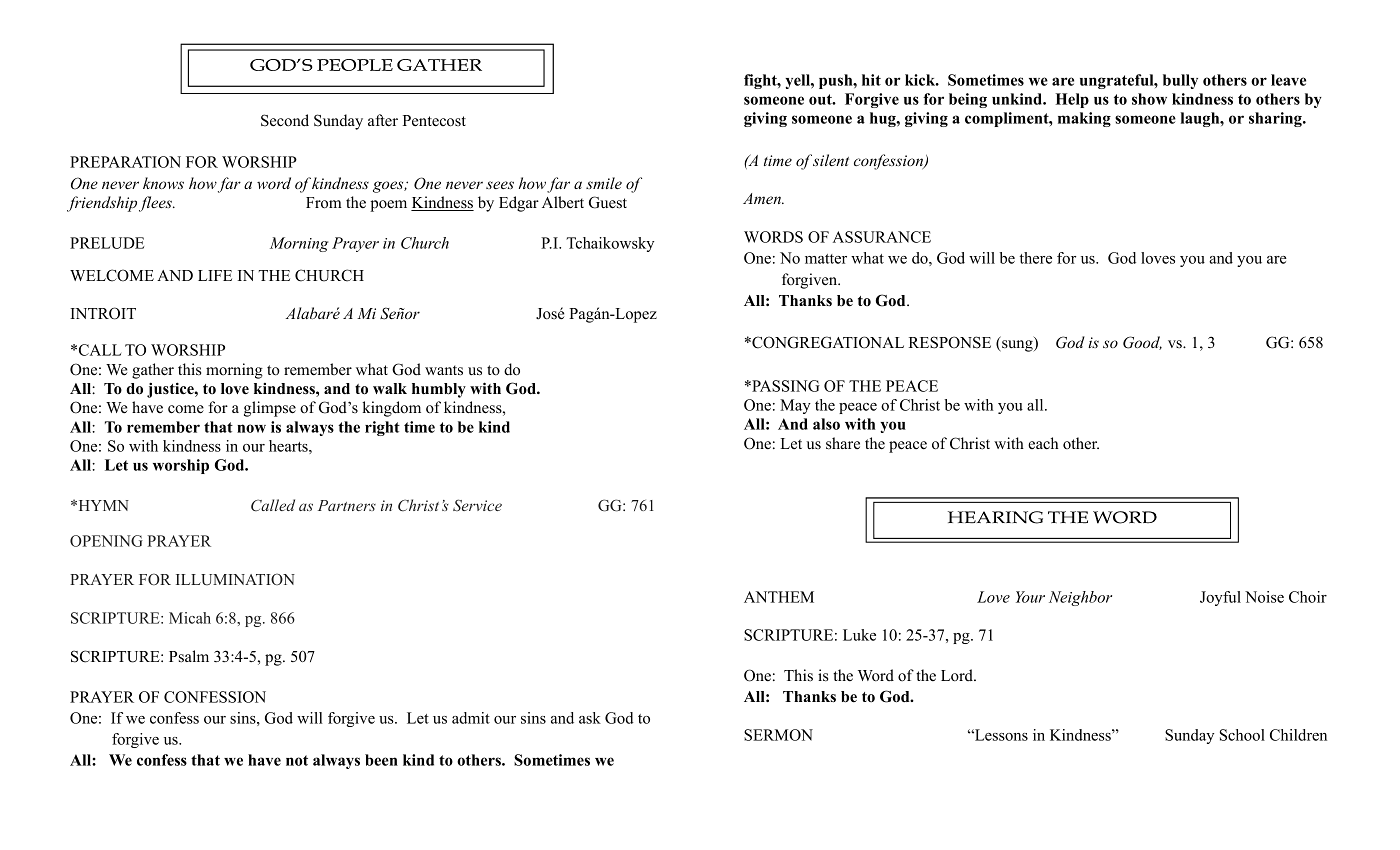 Image resolution: width=1400 pixels, height=850 pixels. I want to click on Micah, so click(190, 618).
